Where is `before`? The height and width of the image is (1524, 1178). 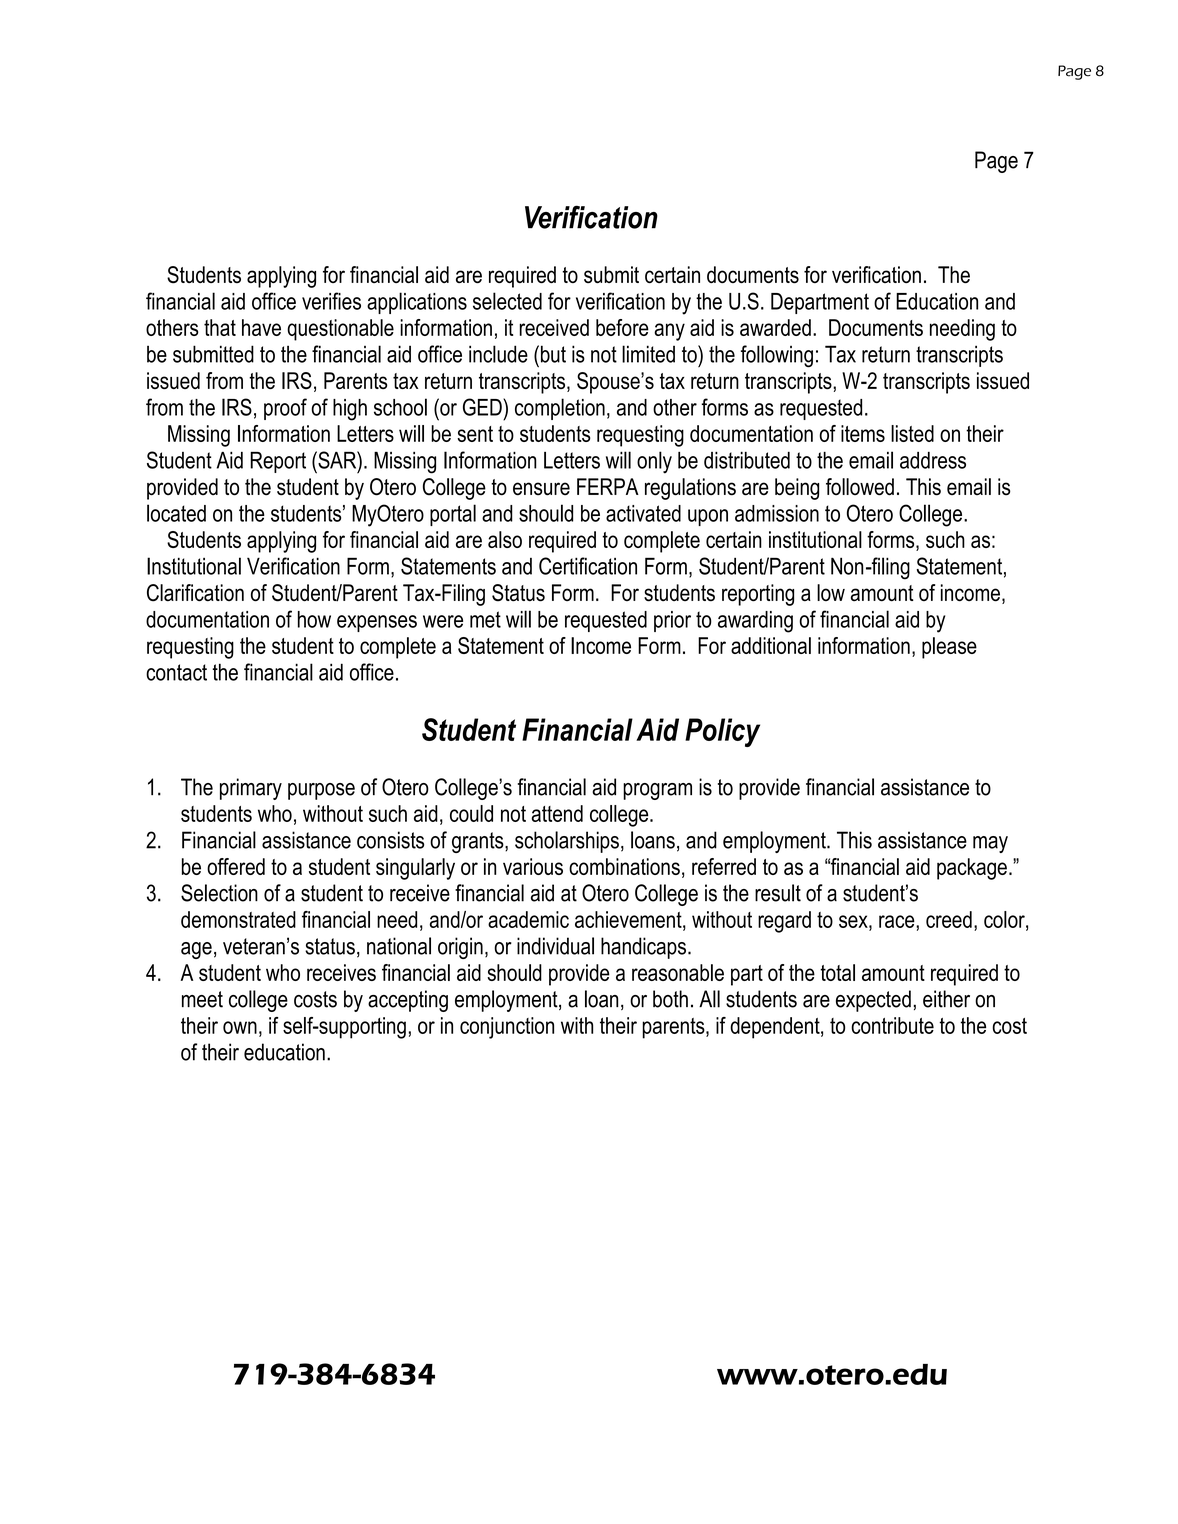 before is located at coordinates (622, 327).
